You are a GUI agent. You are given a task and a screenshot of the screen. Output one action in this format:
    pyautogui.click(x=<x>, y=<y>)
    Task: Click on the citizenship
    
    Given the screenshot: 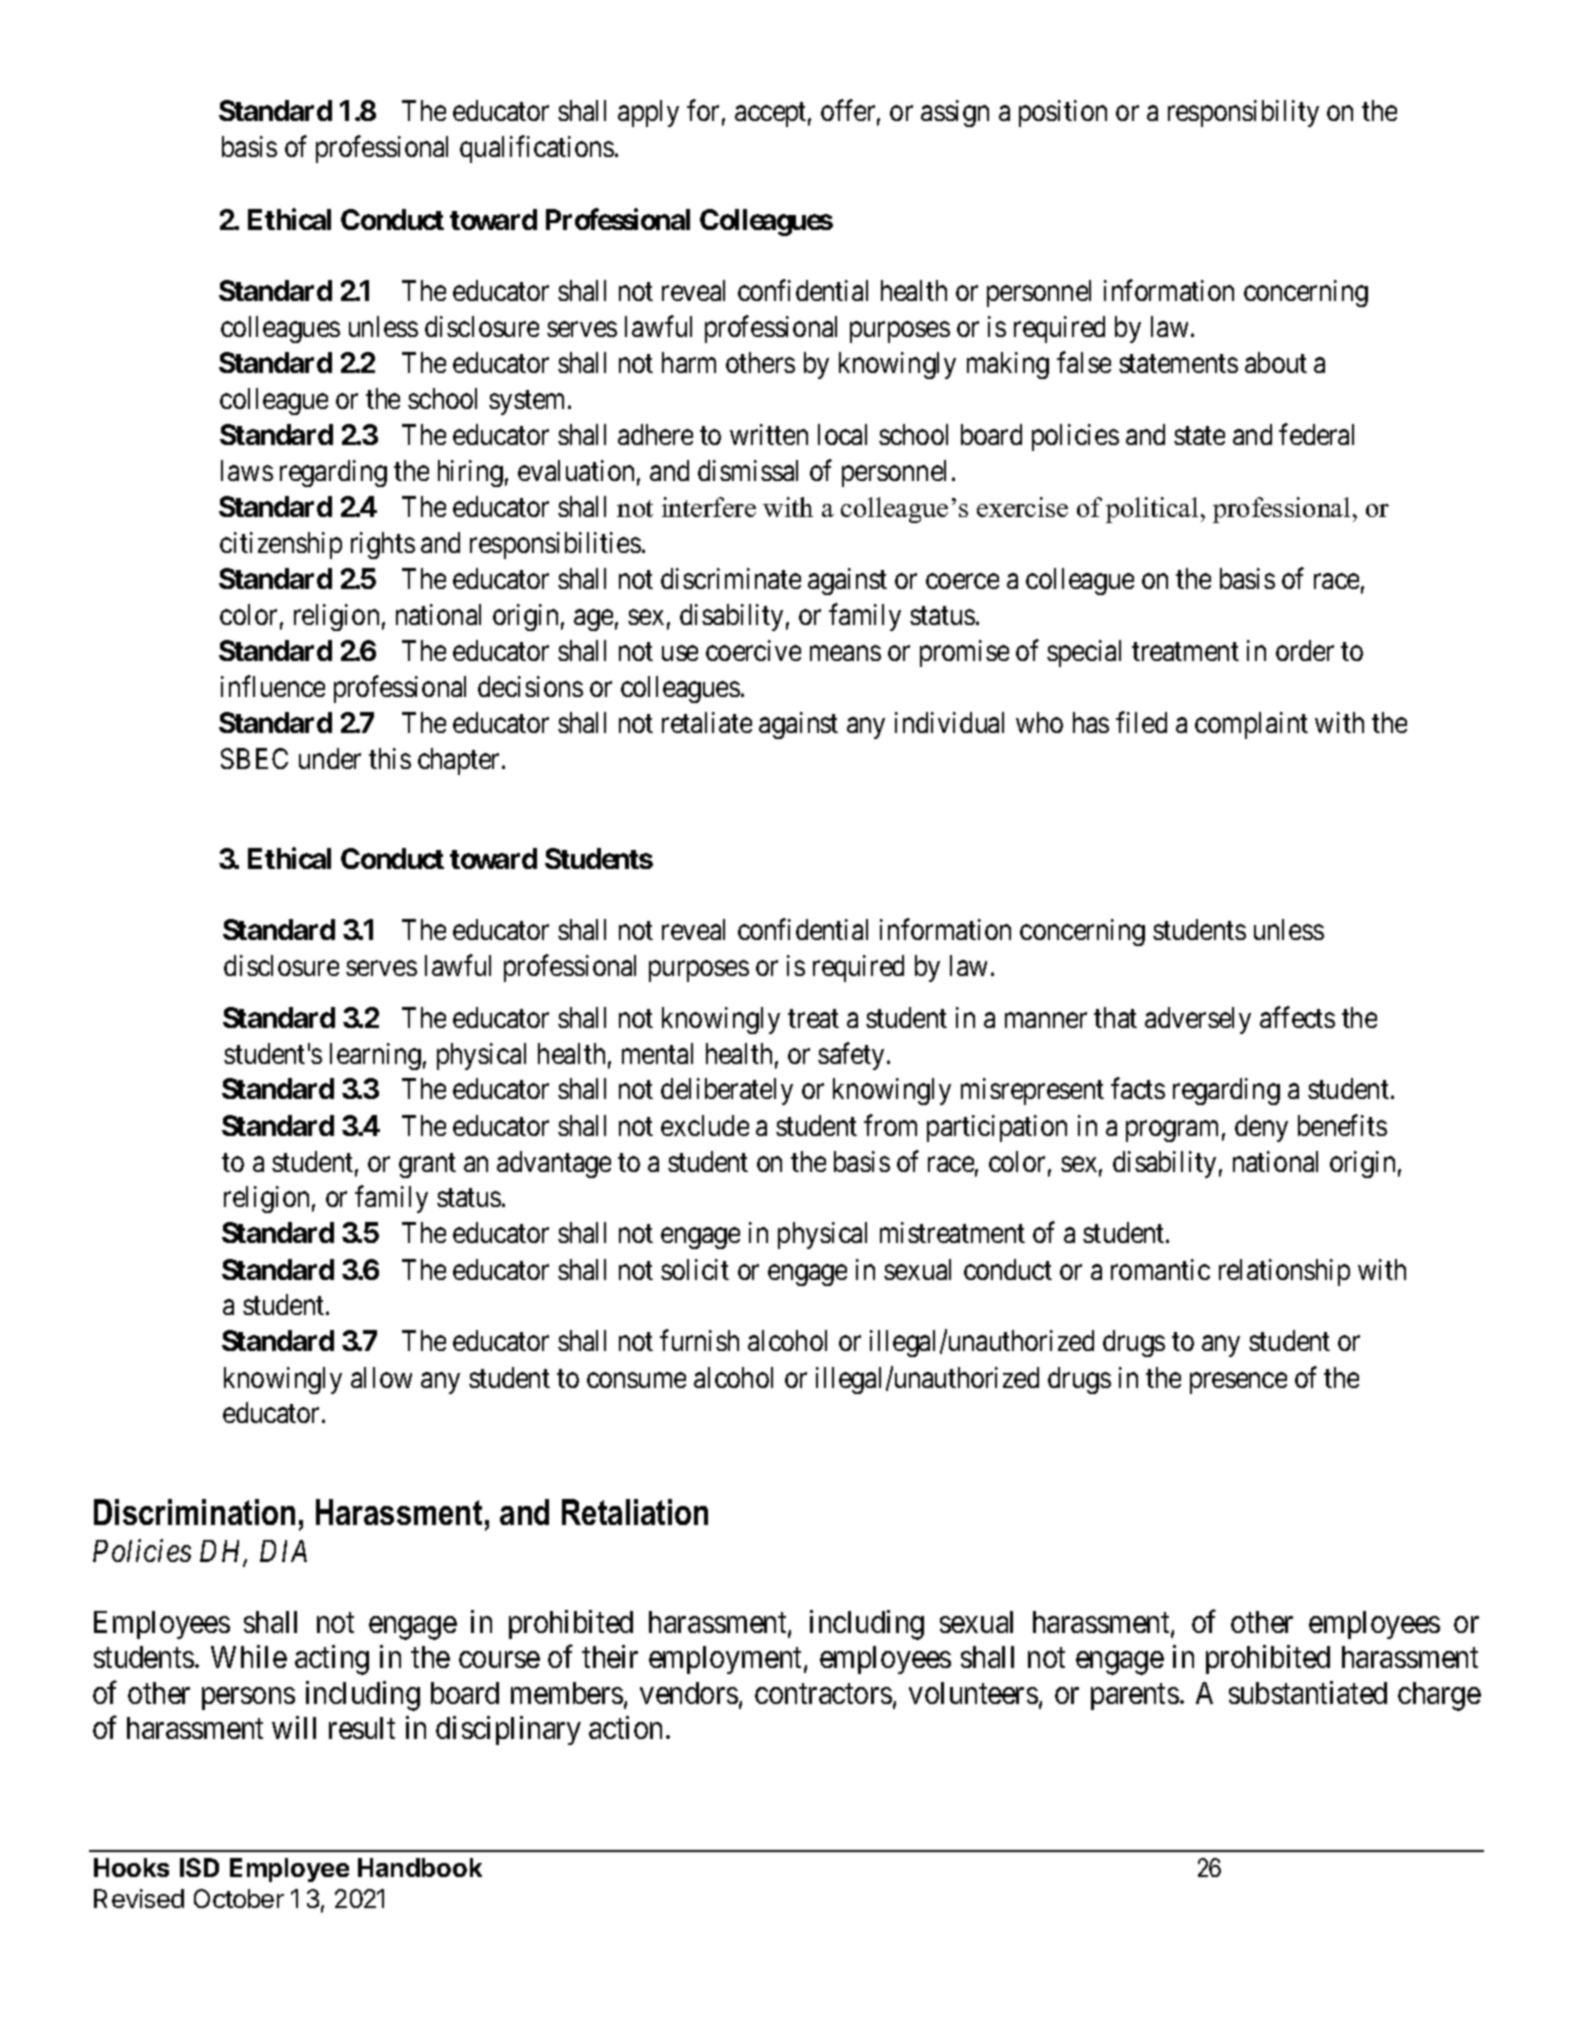 What is the action you would take?
    pyautogui.click(x=281, y=545)
